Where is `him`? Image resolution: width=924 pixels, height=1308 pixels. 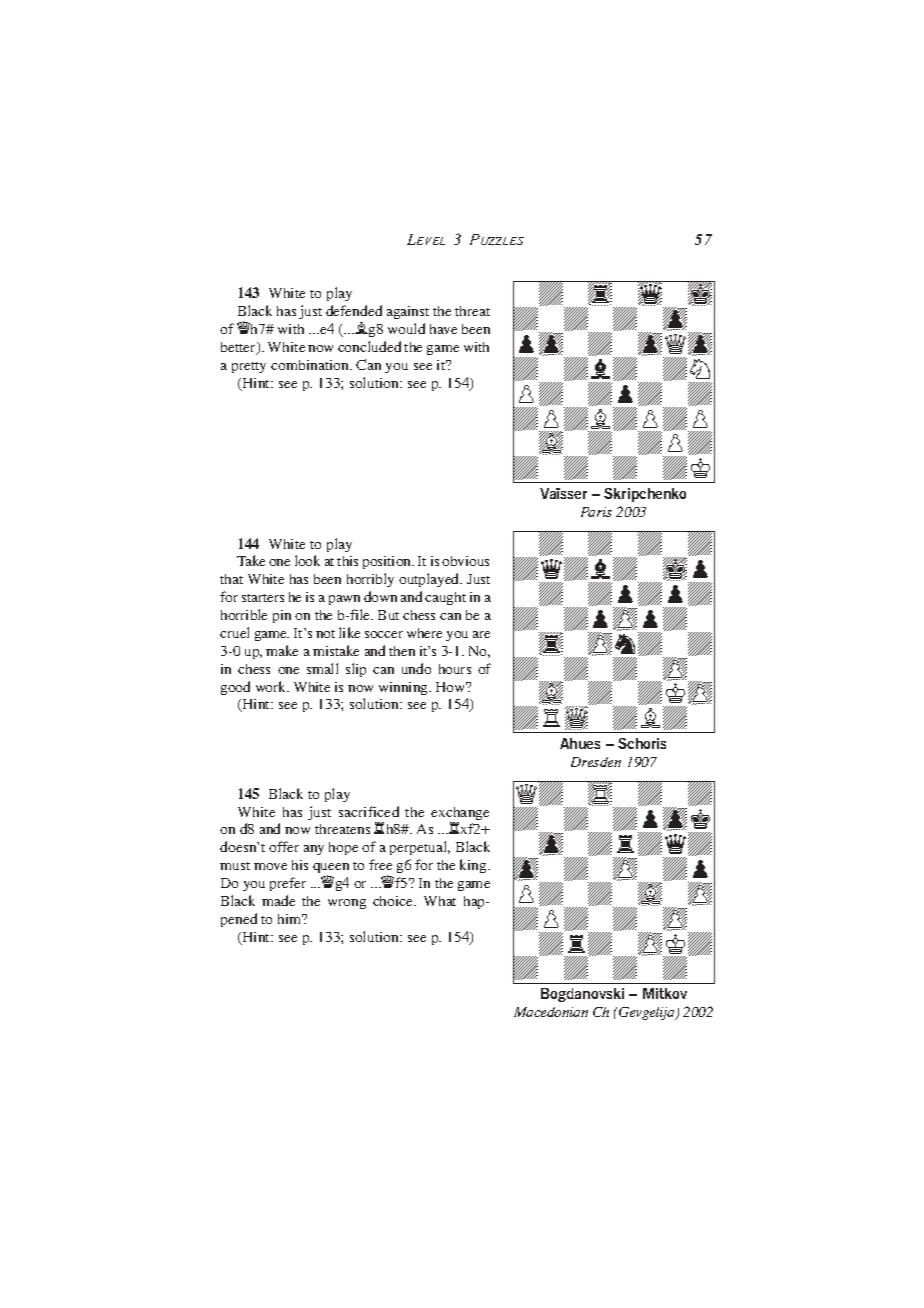
him is located at coordinates (291, 919).
